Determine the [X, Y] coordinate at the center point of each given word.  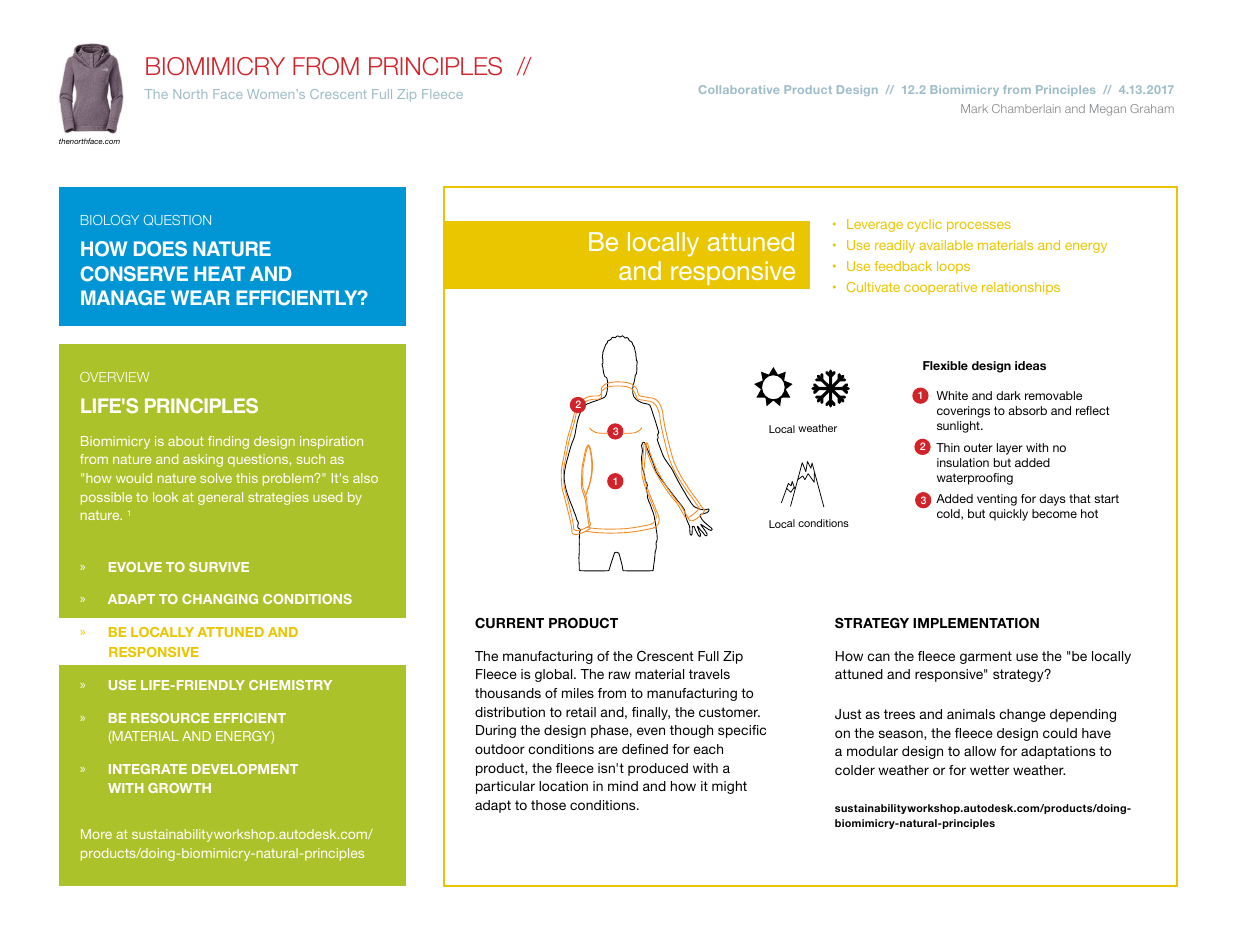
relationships [1021, 288]
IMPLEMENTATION [976, 622]
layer [1010, 449]
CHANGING [220, 599]
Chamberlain [1026, 108]
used [327, 497]
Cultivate [873, 287]
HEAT [219, 273]
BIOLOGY [110, 220]
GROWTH [179, 788]
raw [620, 675]
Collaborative [739, 89]
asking [203, 460]
